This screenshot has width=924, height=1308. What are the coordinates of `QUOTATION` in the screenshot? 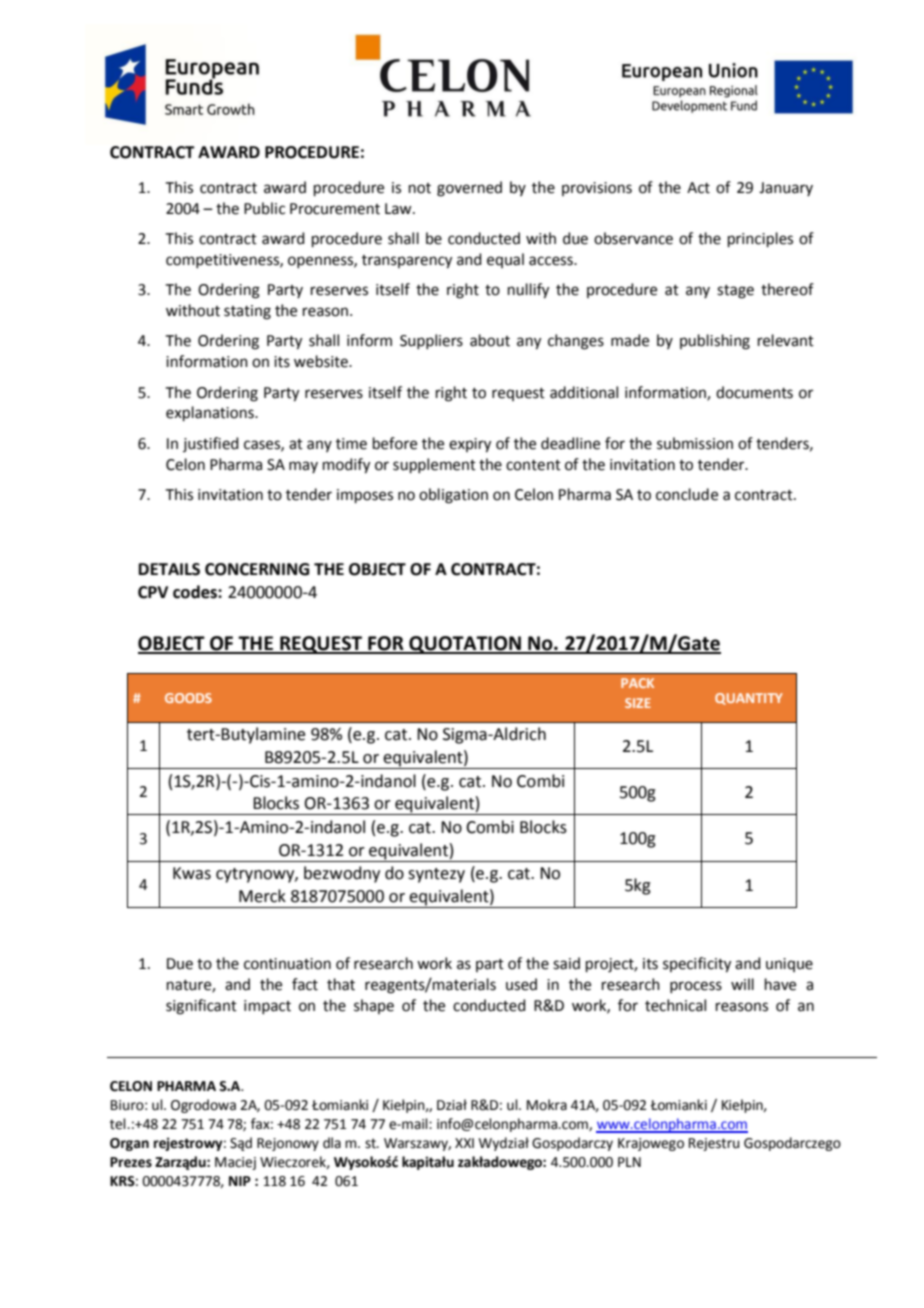 It's located at (465, 645).
